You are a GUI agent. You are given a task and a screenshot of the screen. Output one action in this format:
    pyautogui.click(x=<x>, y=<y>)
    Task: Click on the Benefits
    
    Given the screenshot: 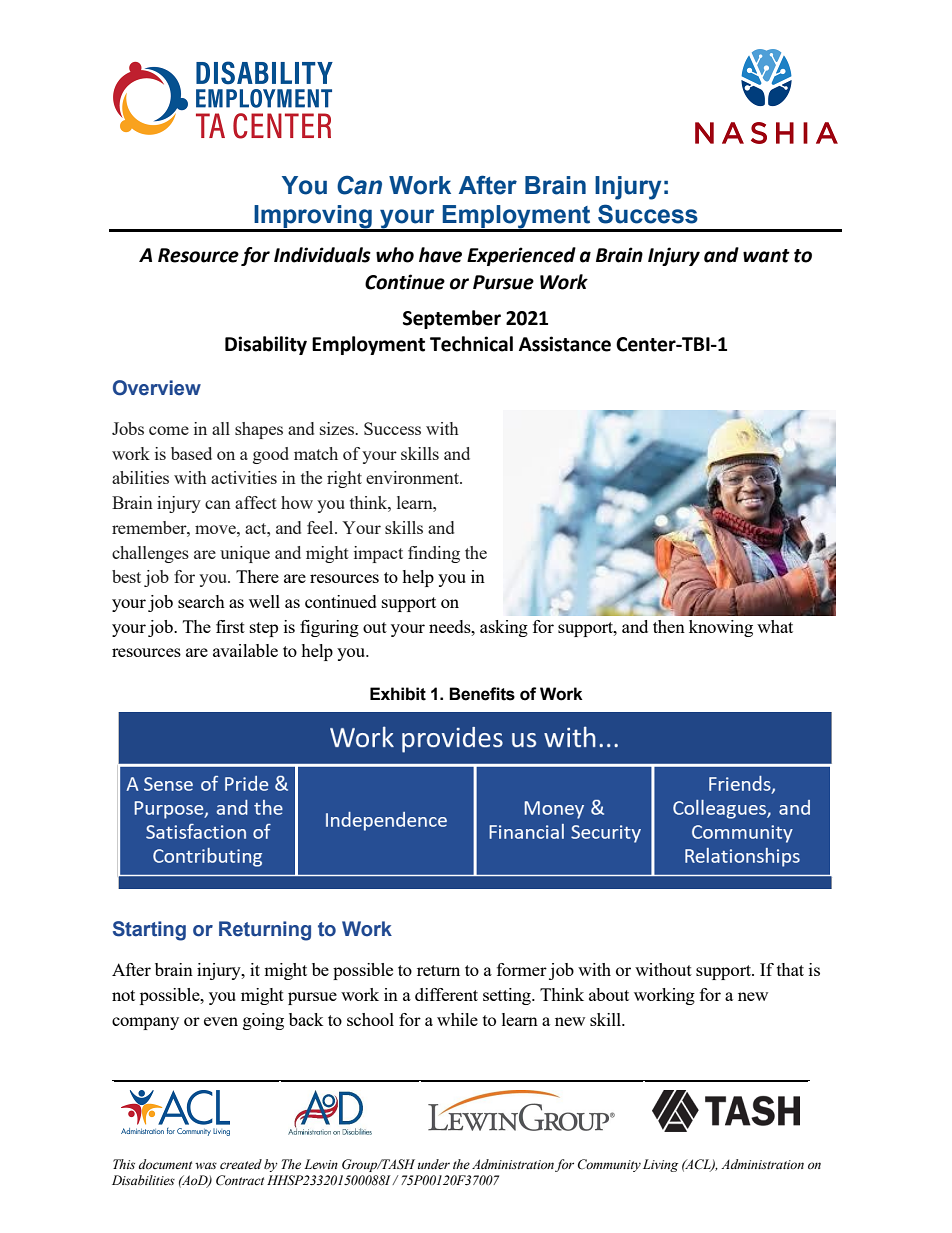 What is the action you would take?
    pyautogui.click(x=482, y=694)
